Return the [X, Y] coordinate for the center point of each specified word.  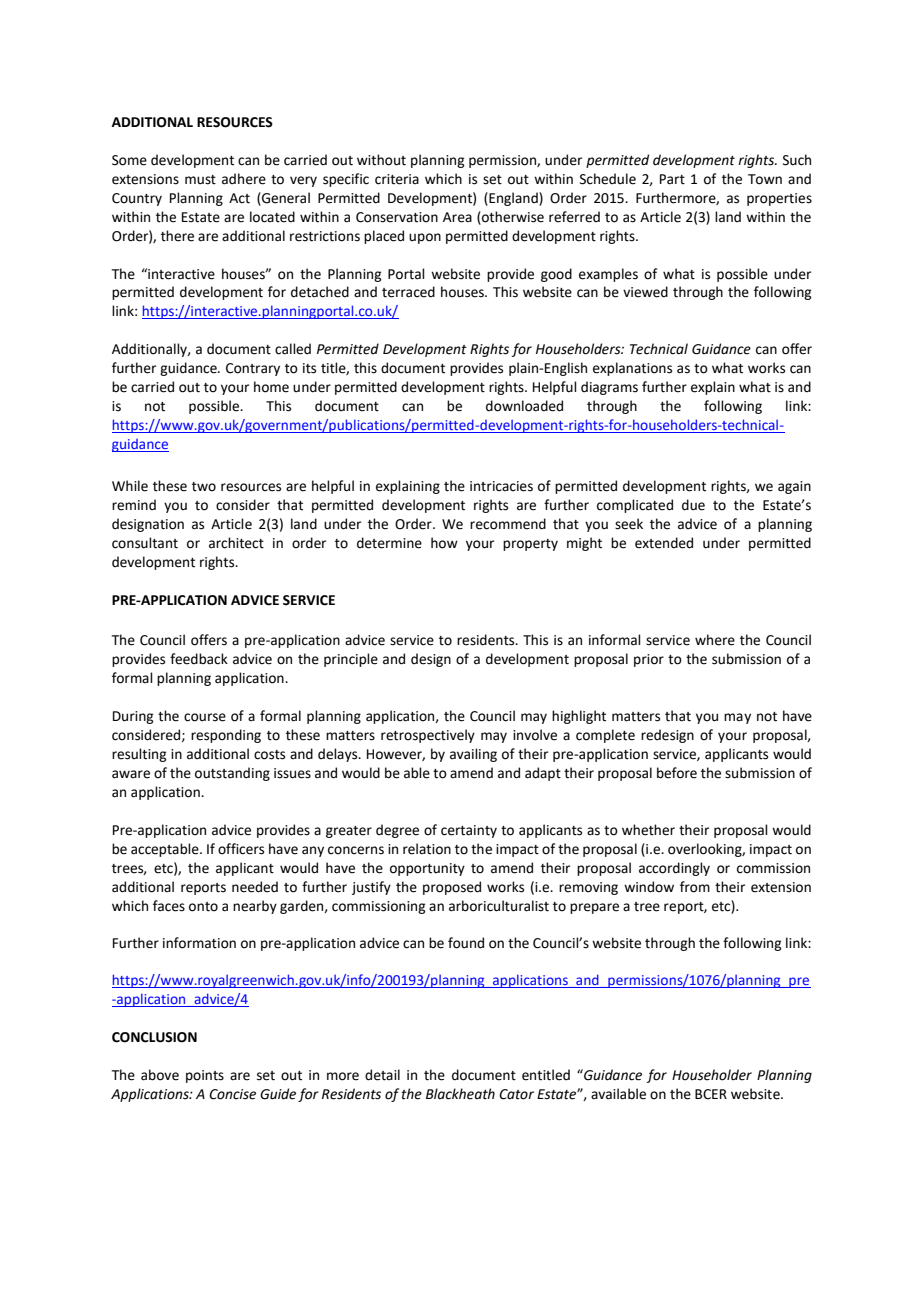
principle [351, 660]
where [715, 640]
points [205, 1076]
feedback [199, 659]
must [200, 180]
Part [672, 179]
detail [382, 1075]
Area [457, 217]
